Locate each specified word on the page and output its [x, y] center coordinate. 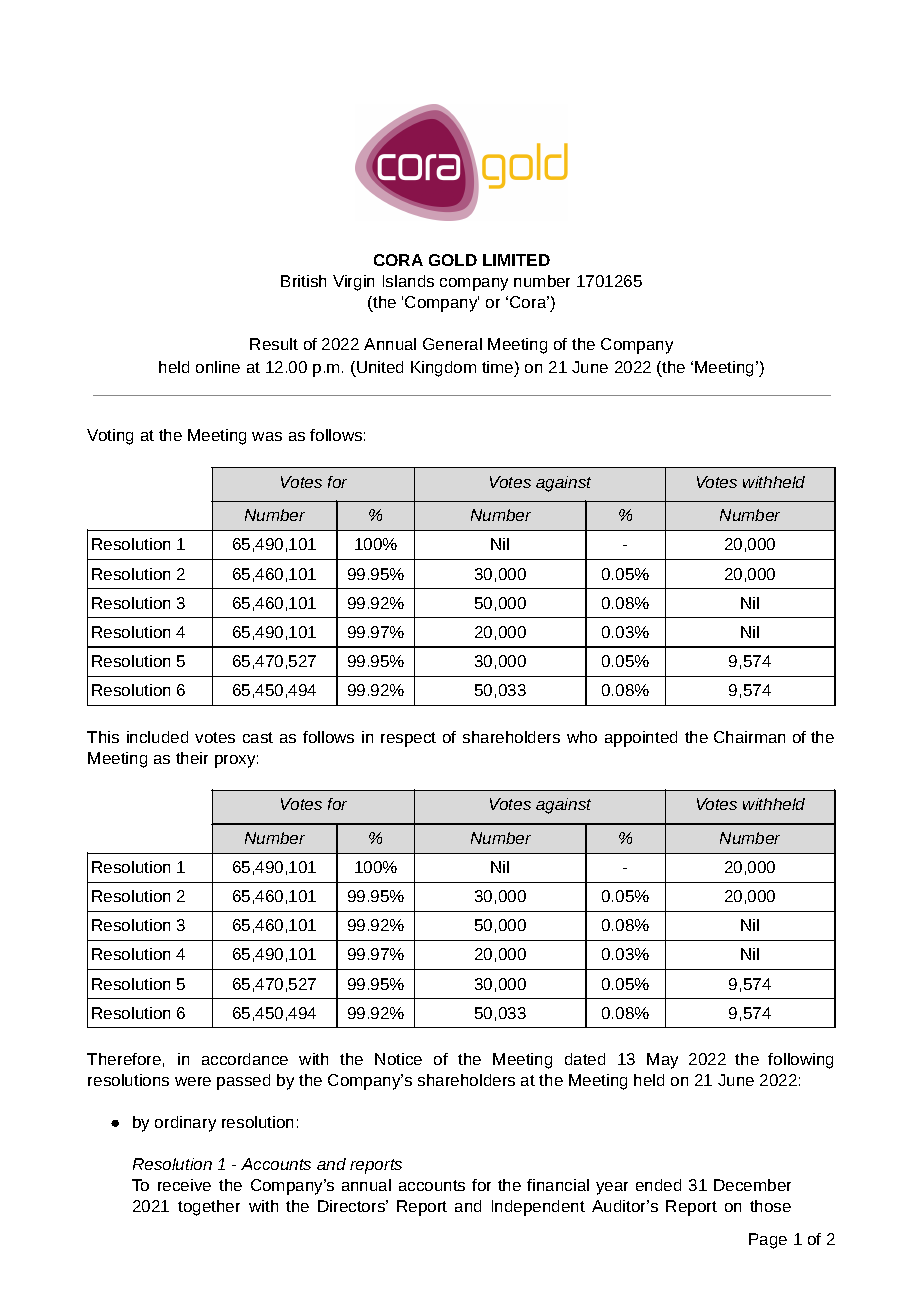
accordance [245, 1059]
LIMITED [516, 260]
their [192, 758]
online [218, 367]
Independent [538, 1208]
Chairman [749, 737]
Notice [398, 1059]
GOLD [453, 260]
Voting [110, 437]
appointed [641, 739]
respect [408, 739]
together [209, 1208]
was [267, 436]
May [662, 1061]
